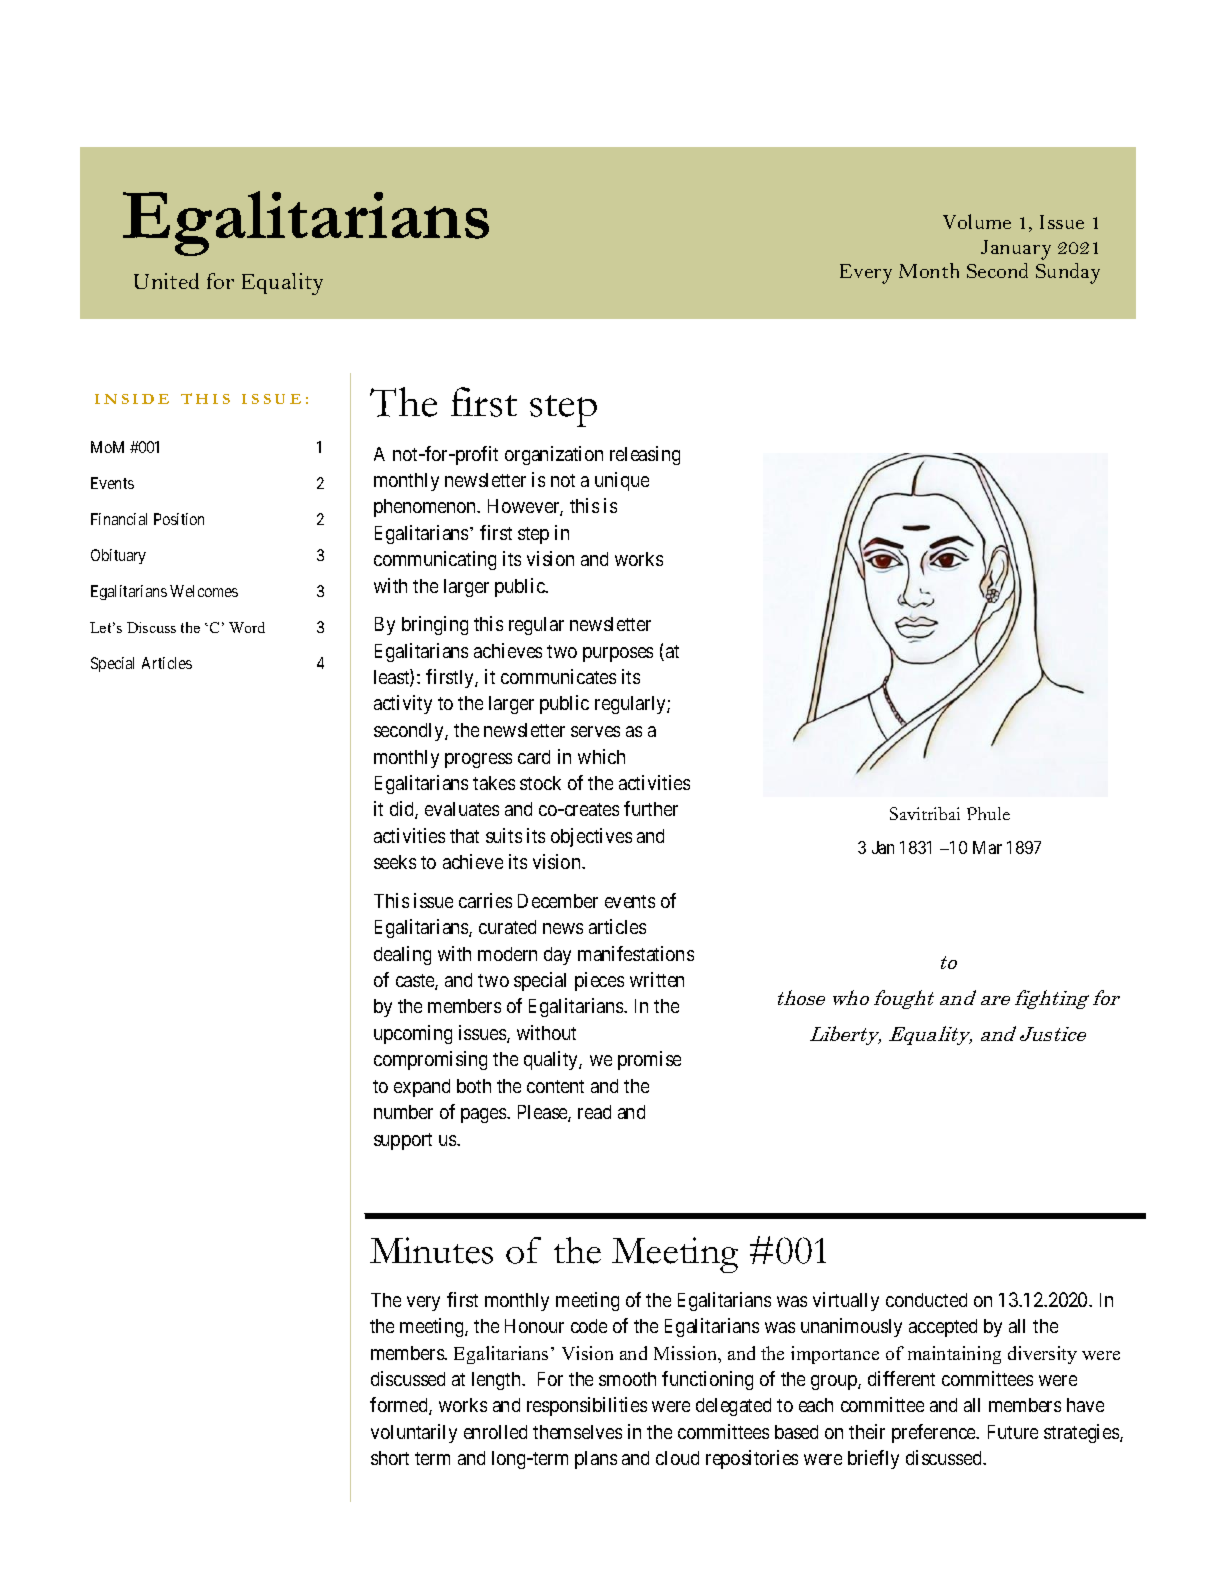 The width and height of the screenshot is (1224, 1584). Describe the element at coordinates (987, 847) in the screenshot. I see `Mar` at that location.
